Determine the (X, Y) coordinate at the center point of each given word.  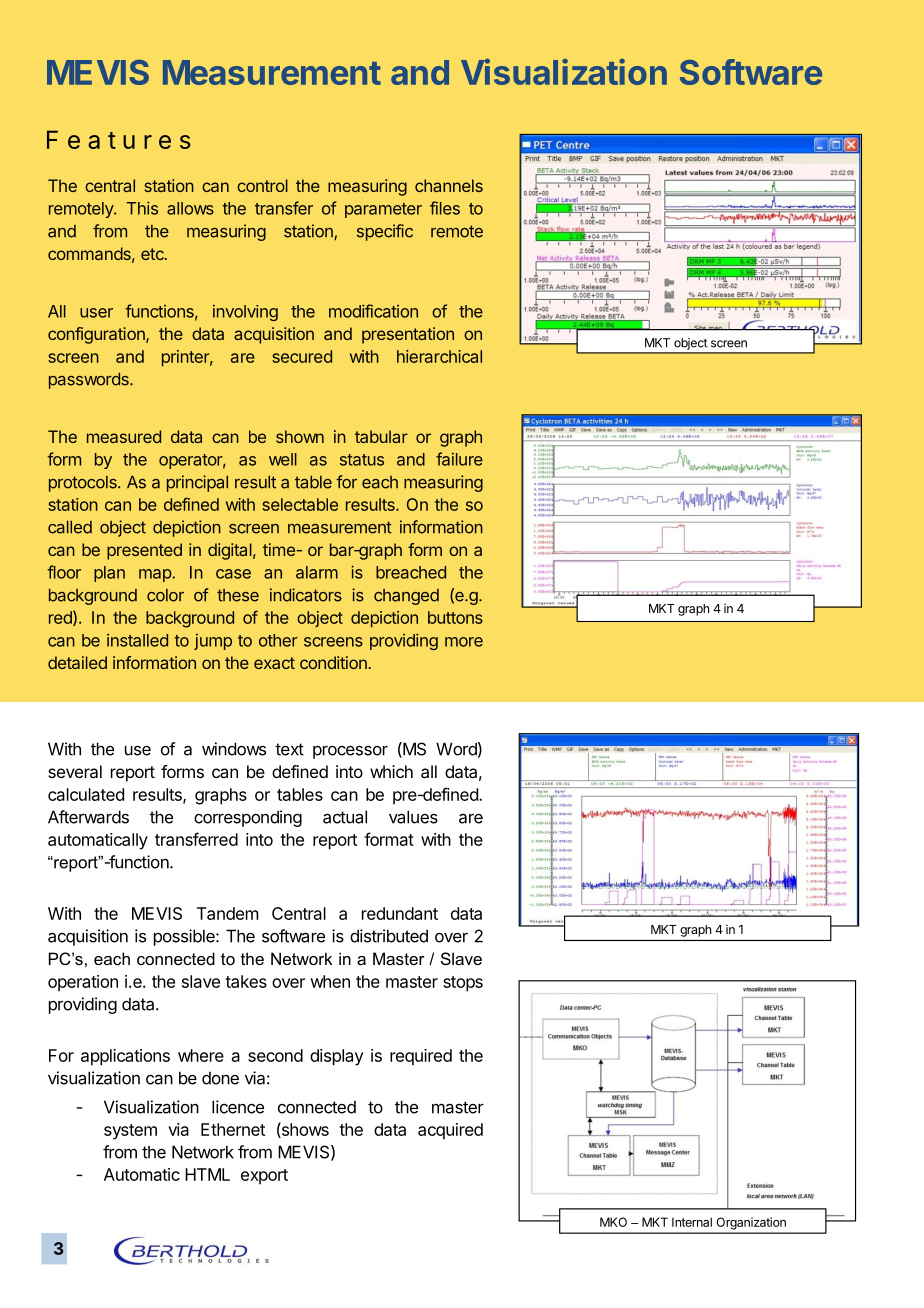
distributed (389, 936)
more (464, 642)
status (362, 460)
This (142, 208)
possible (185, 937)
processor (350, 752)
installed (137, 640)
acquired (450, 1131)
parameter (383, 210)
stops (463, 984)
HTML (207, 1174)
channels (449, 185)
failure (459, 459)
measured (124, 436)
